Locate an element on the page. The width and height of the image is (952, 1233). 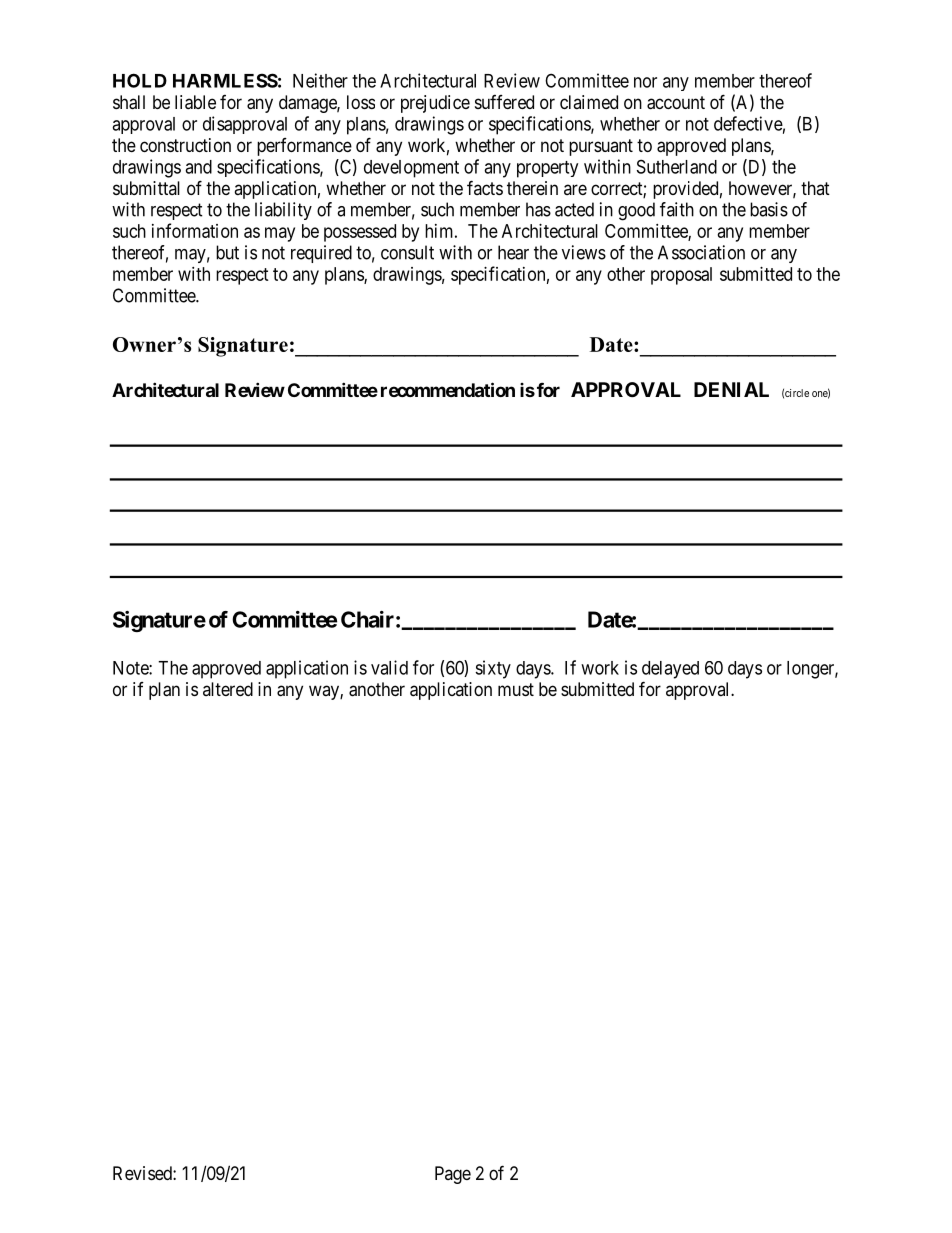
must is located at coordinates (516, 689).
